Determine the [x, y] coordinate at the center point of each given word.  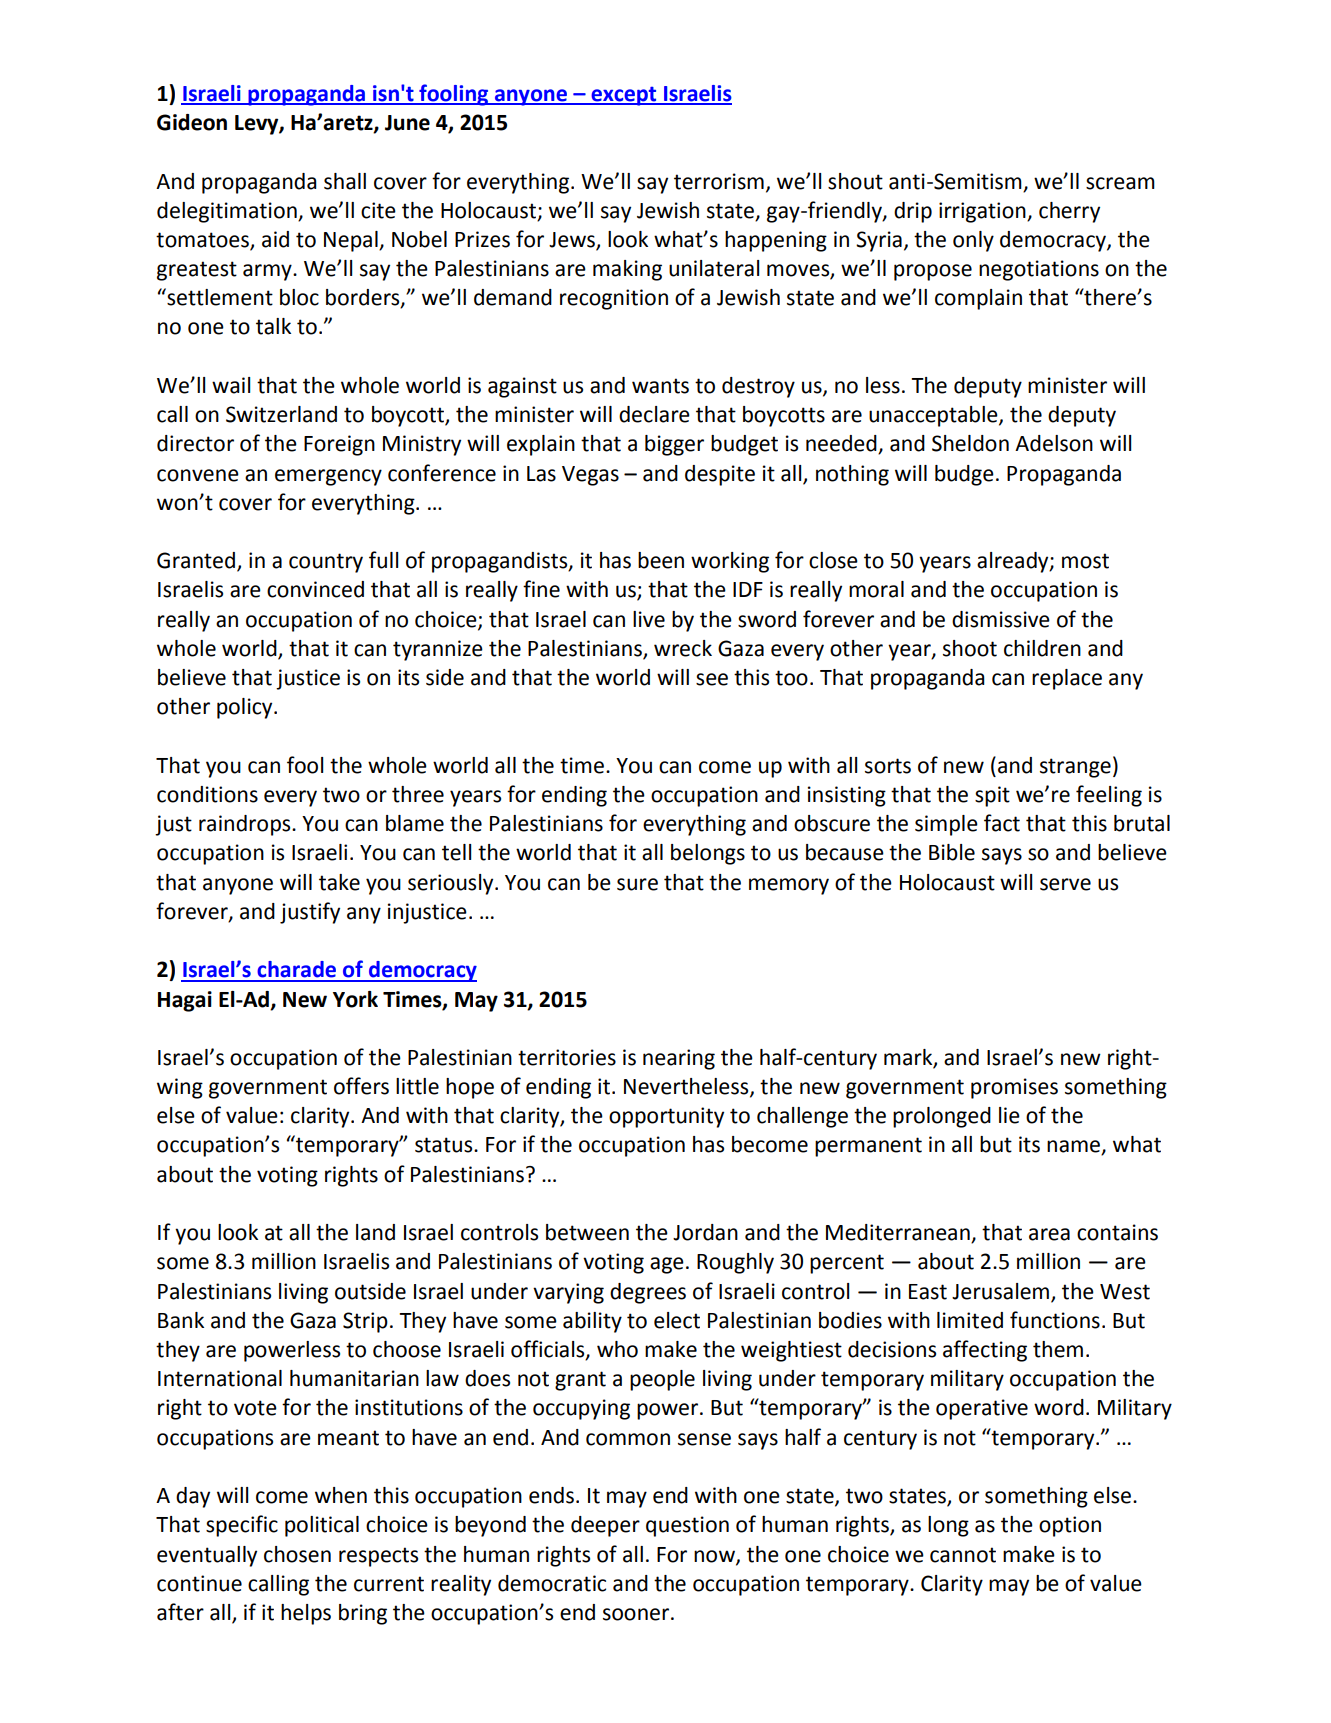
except [624, 96]
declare [654, 414]
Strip [365, 1322]
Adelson [1054, 443]
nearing [679, 1059]
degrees [648, 1293]
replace [1067, 679]
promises [1014, 1088]
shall [345, 181]
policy [246, 708]
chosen [297, 1554]
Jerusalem [1000, 1291]
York [355, 999]
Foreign [339, 445]
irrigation [983, 212]
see [712, 679]
